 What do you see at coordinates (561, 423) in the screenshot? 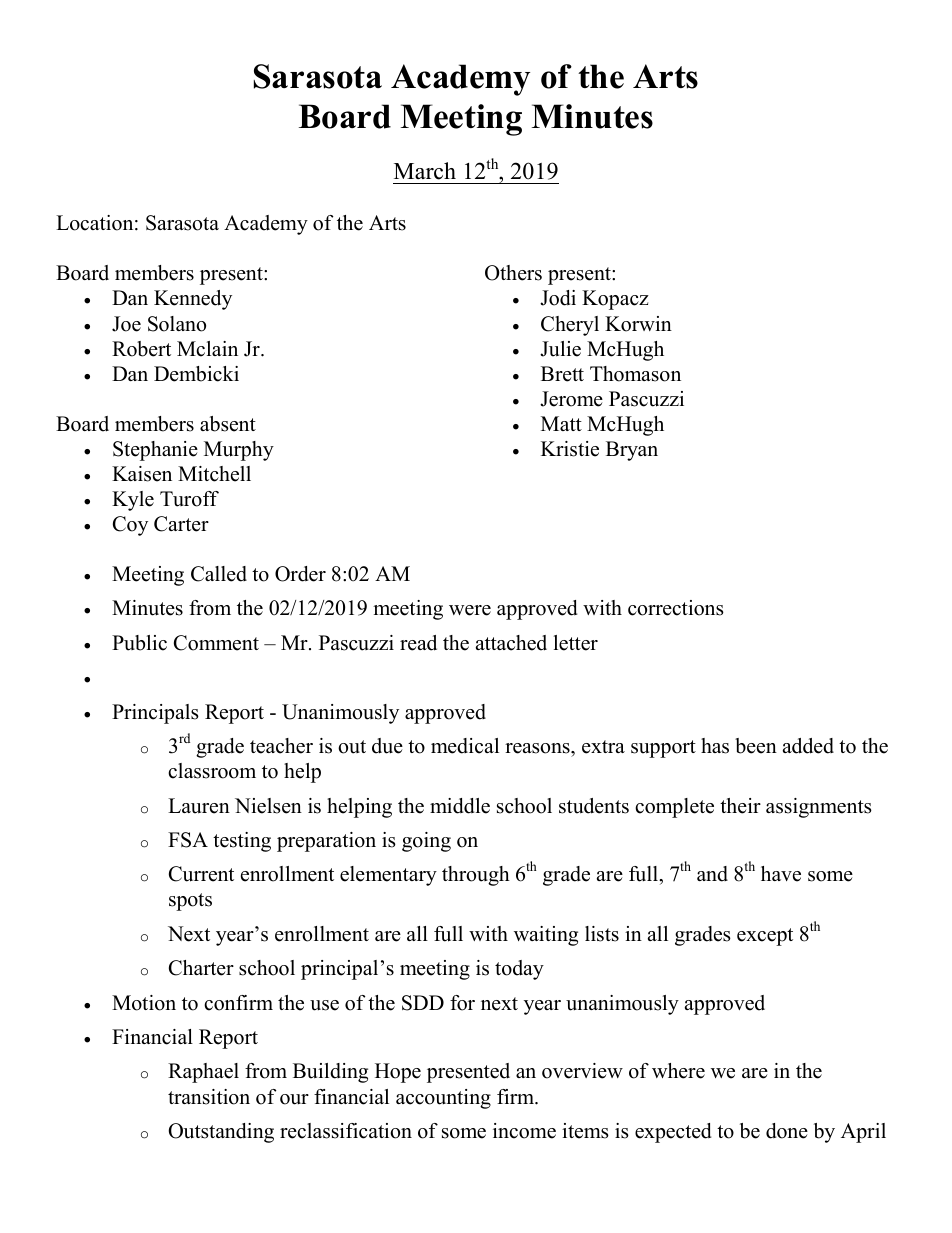
I see `Matt` at bounding box center [561, 423].
